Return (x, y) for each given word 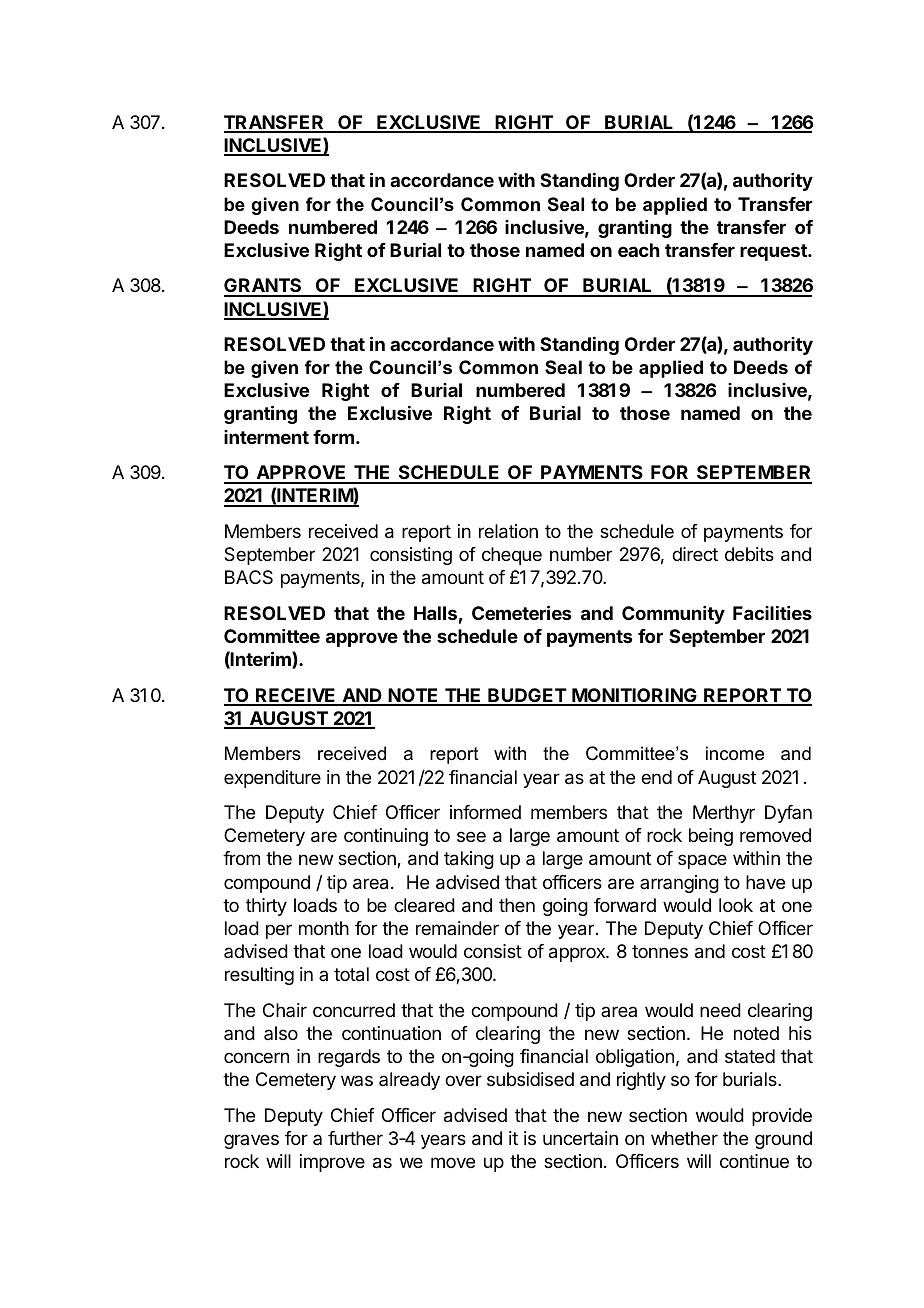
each (639, 250)
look (736, 905)
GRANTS (264, 287)
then (517, 905)
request (774, 252)
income (735, 753)
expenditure (272, 779)
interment (266, 437)
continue (754, 1161)
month (324, 928)
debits (749, 554)
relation (508, 531)
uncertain (580, 1138)
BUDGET (527, 696)
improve (332, 1163)
